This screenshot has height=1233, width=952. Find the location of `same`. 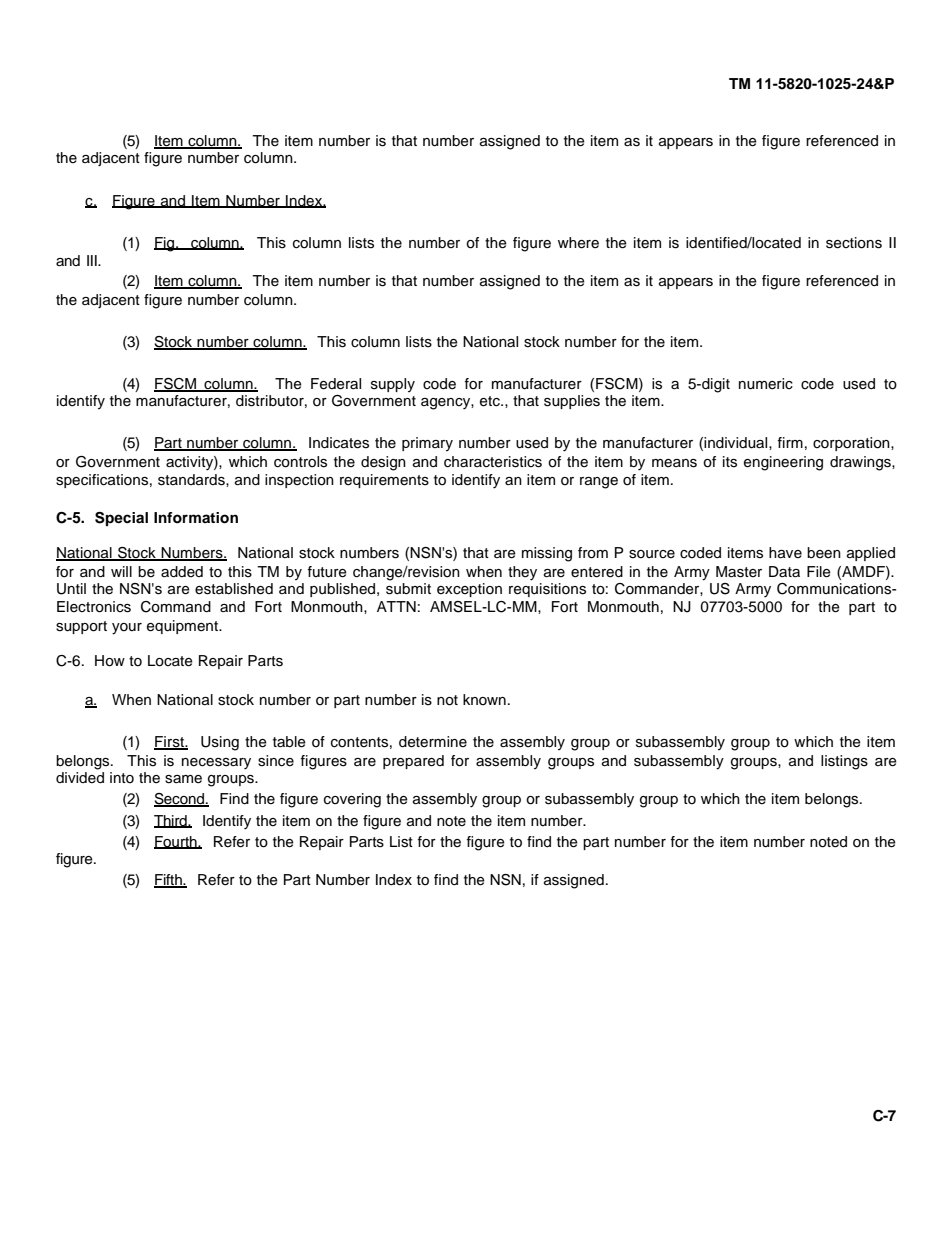

same is located at coordinates (183, 779).
